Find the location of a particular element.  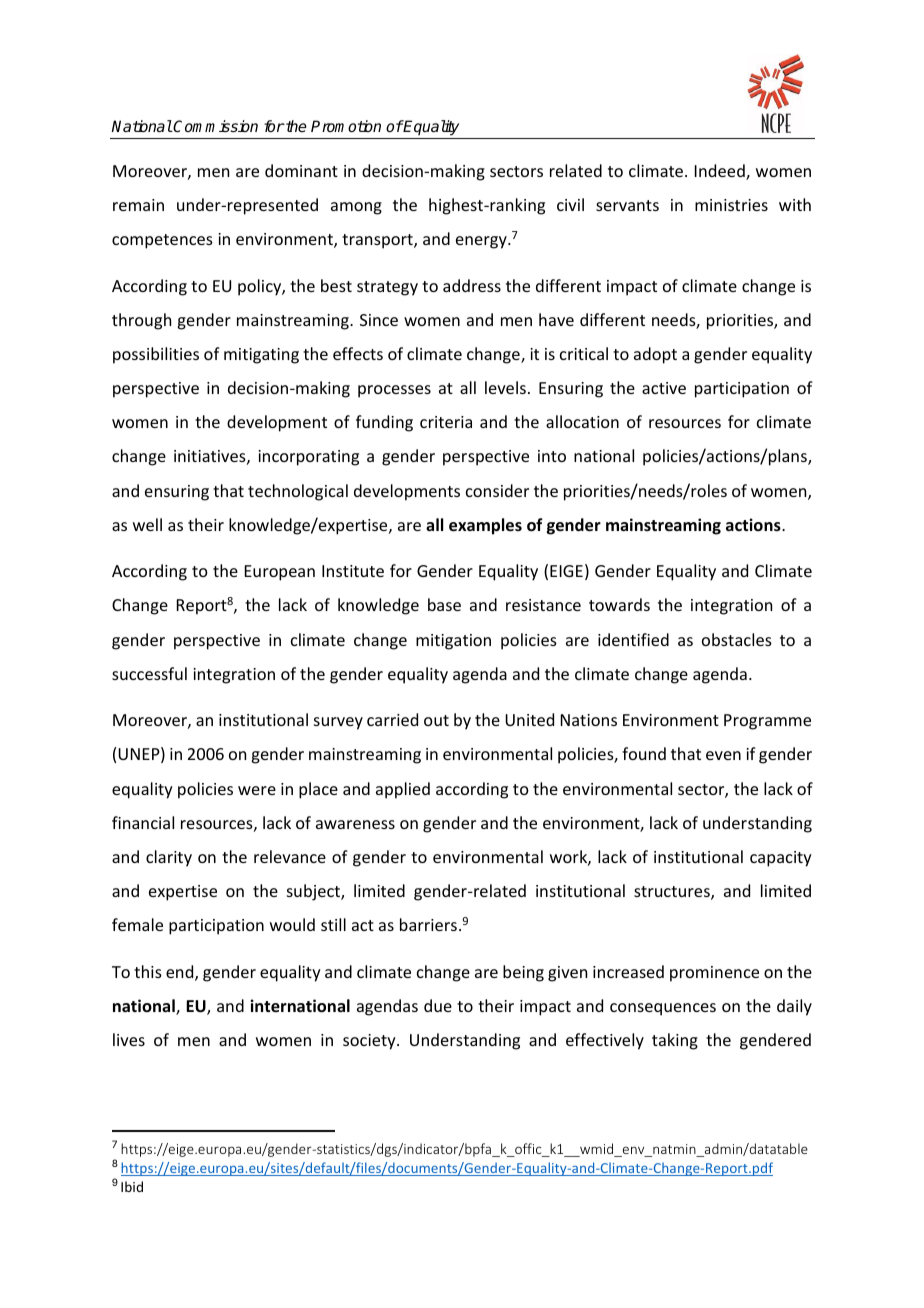

Promotion is located at coordinates (346, 126).
